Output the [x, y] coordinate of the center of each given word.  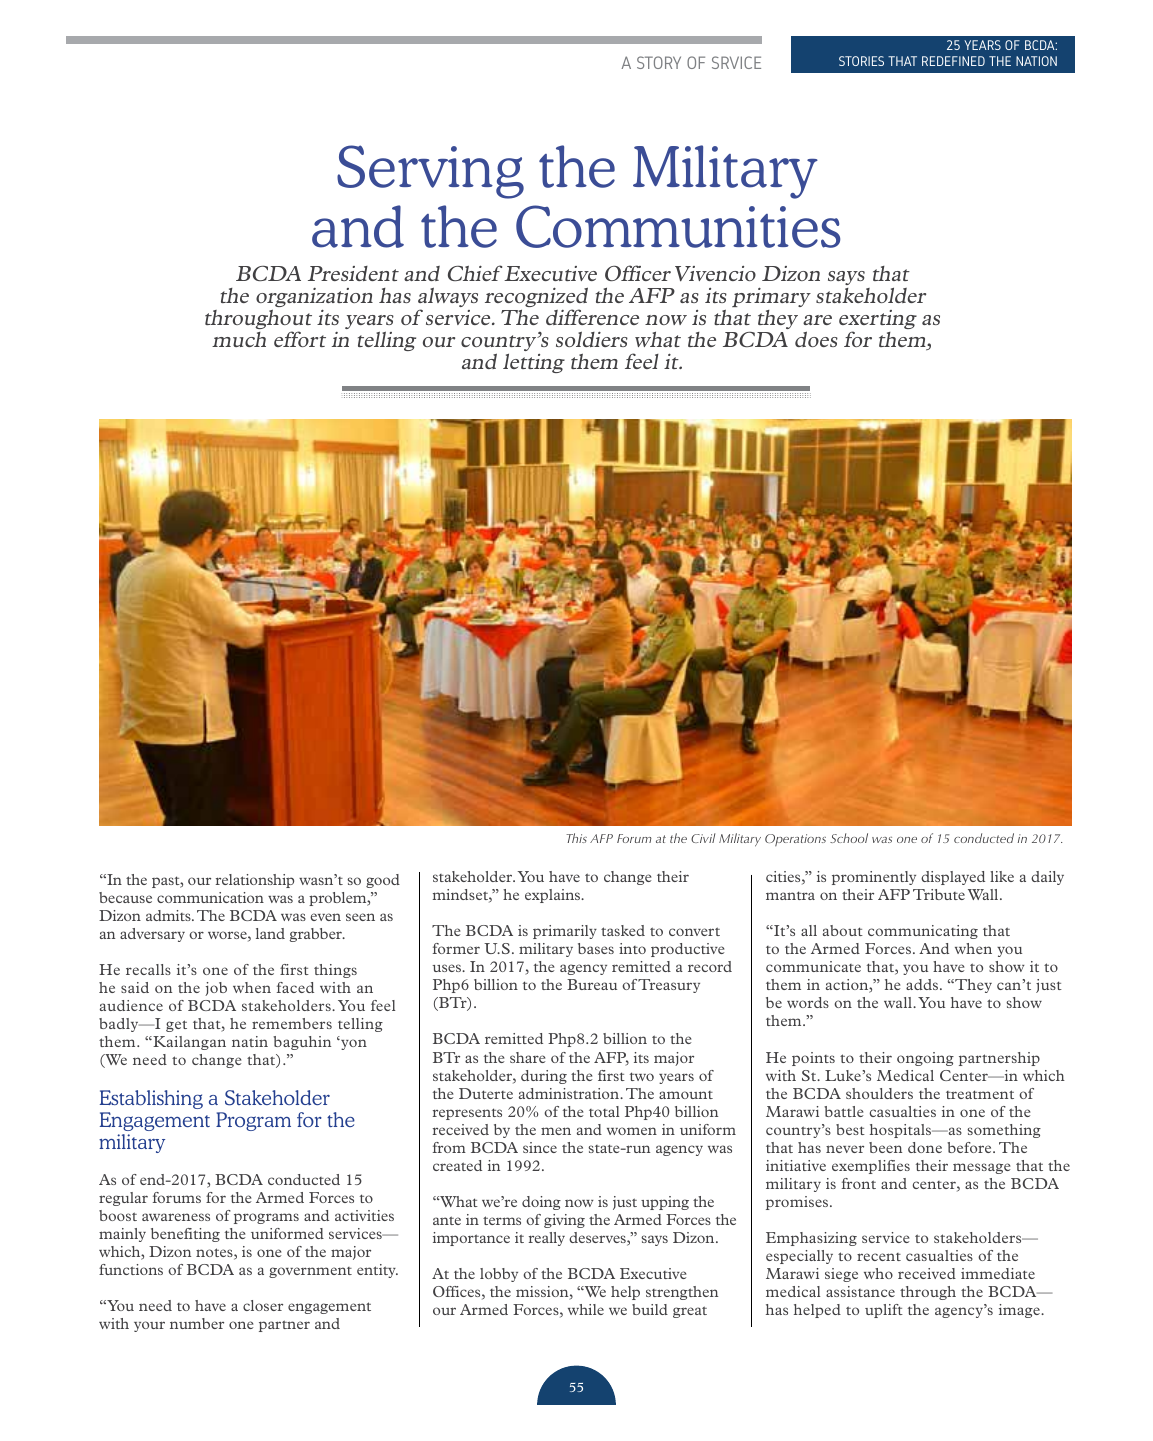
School [849, 838]
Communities [678, 226]
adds [923, 984]
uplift [884, 1311]
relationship [255, 881]
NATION [1036, 61]
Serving [430, 172]
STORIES [861, 61]
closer [263, 1305]
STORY [659, 62]
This [576, 838]
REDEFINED [953, 61]
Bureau [592, 984]
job [216, 989]
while [586, 1309]
